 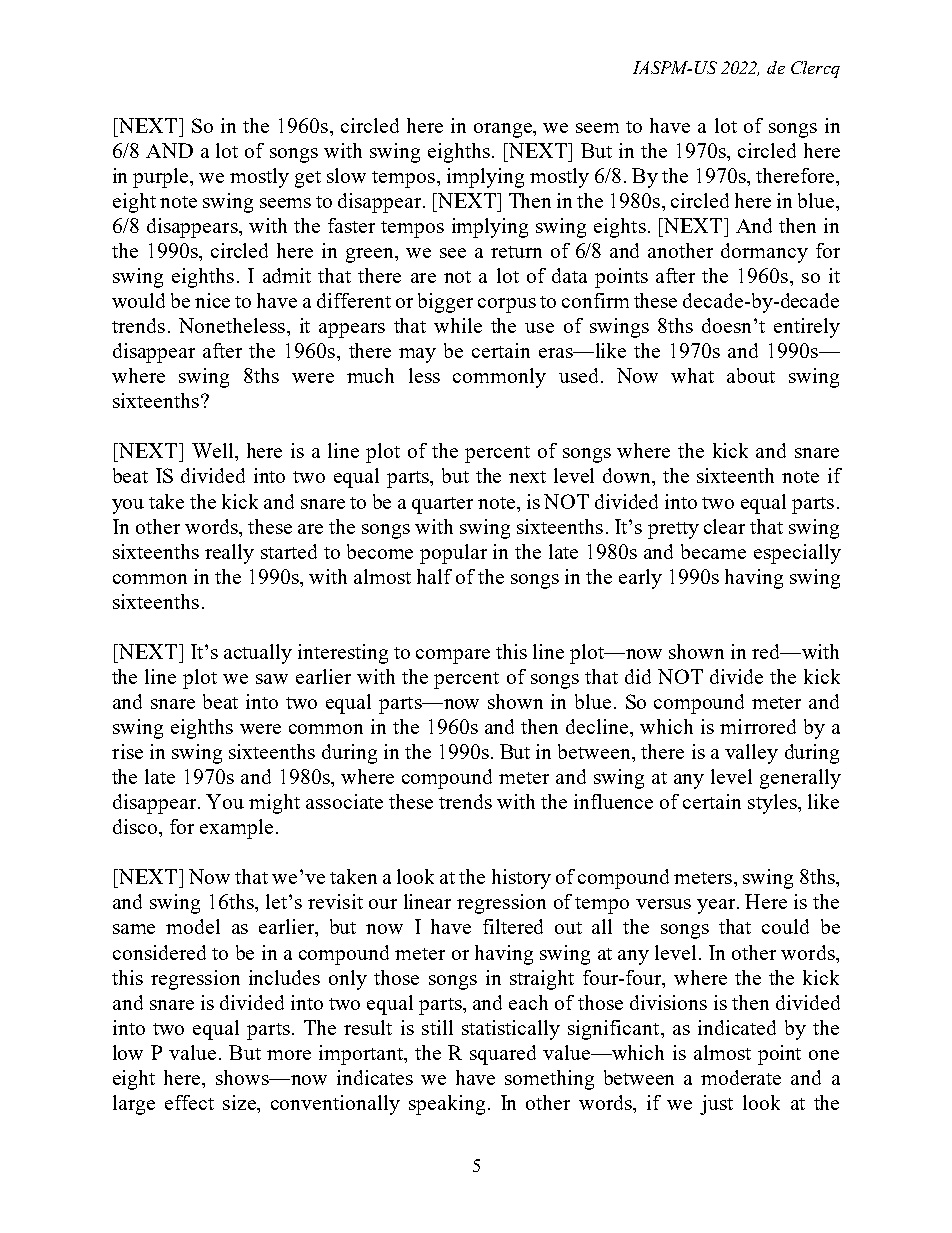 What do you see at coordinates (516, 252) in the page?
I see `return` at bounding box center [516, 252].
